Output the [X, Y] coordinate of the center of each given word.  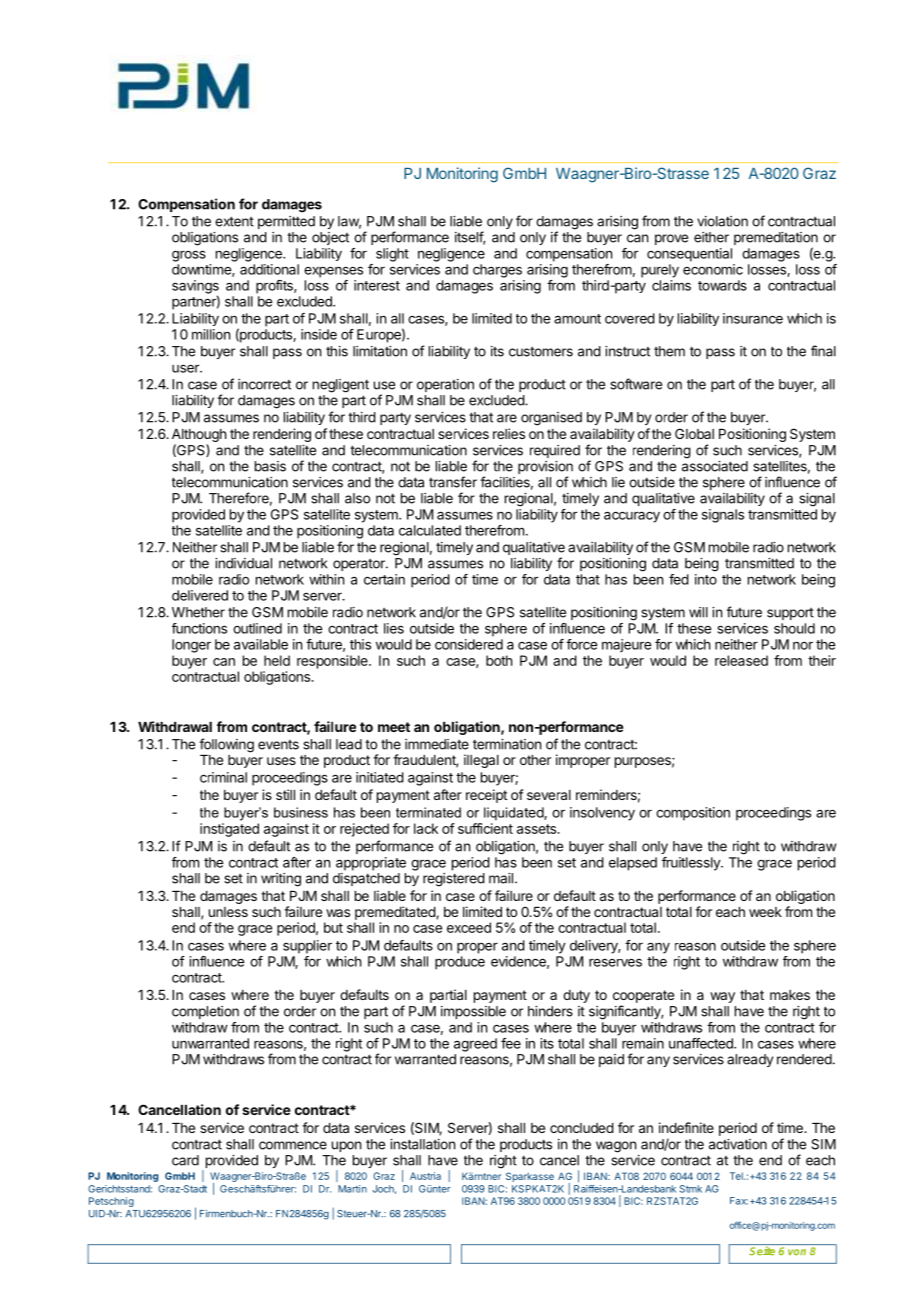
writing [281, 880]
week [765, 912]
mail [501, 878]
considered [469, 644]
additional [269, 269]
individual [243, 563]
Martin [352, 1189]
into [706, 579]
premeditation [776, 240]
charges [497, 271]
